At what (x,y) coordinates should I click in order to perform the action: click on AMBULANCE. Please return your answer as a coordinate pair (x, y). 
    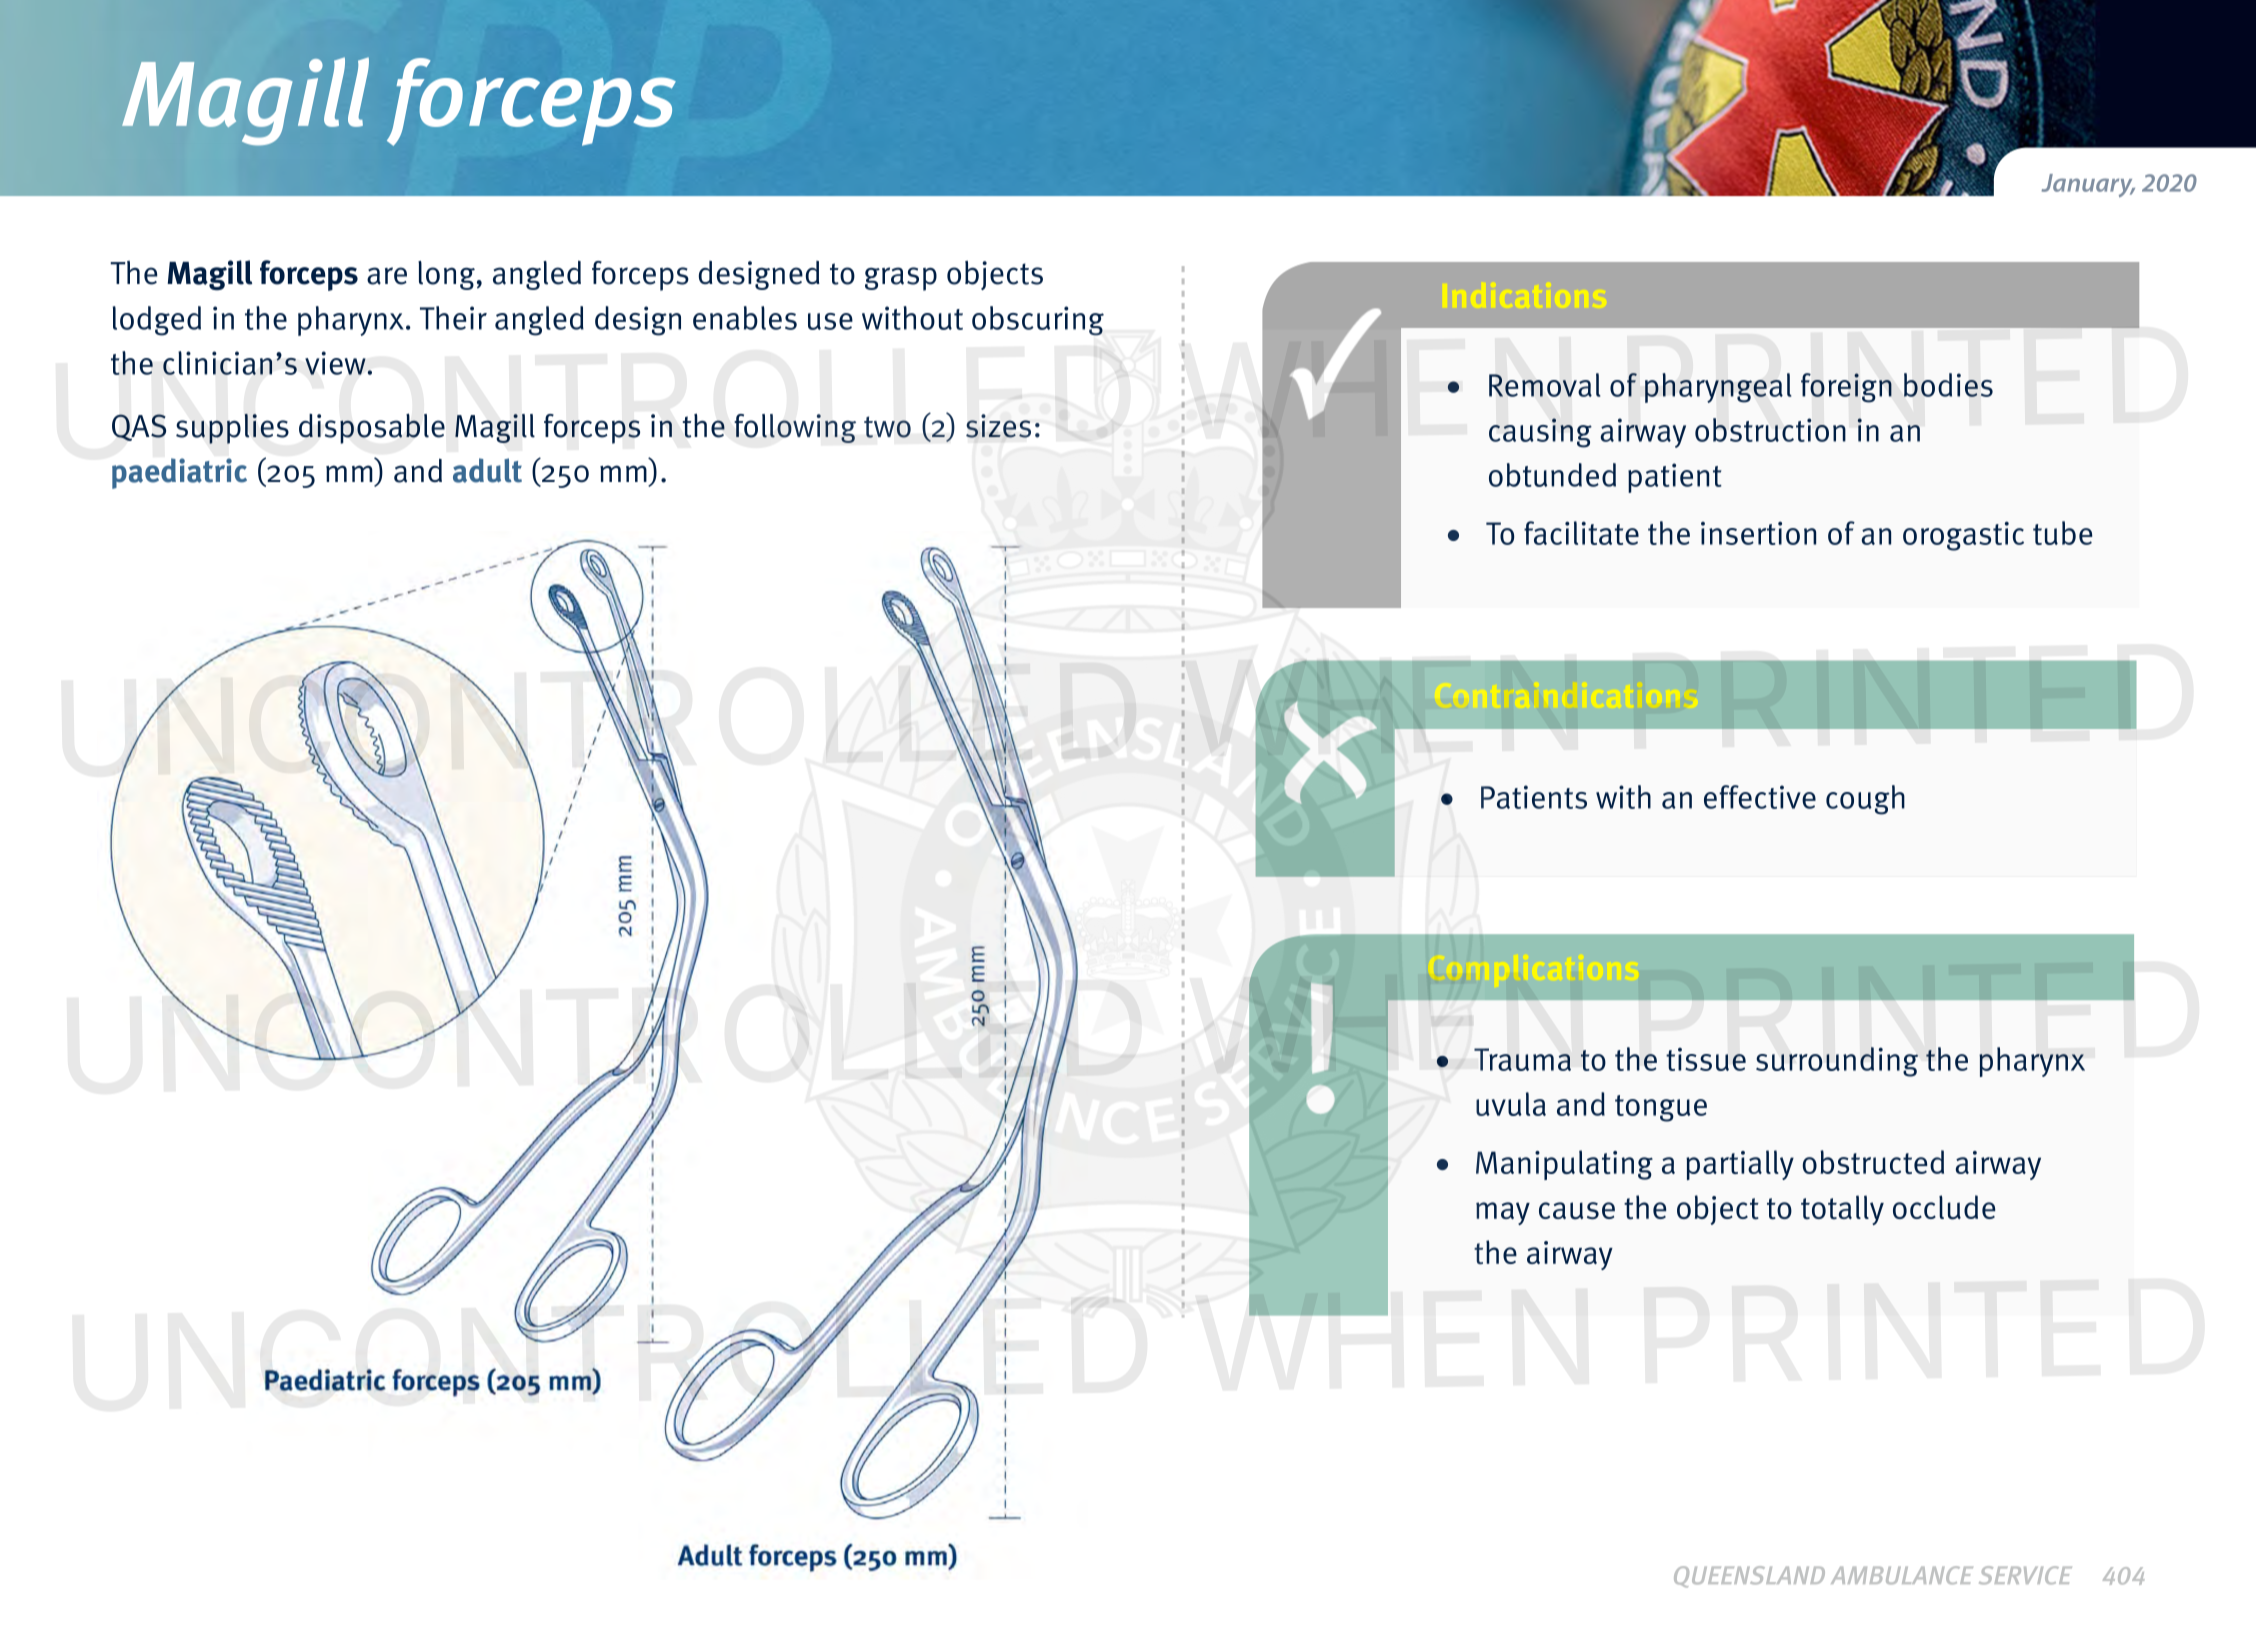
    Looking at the image, I should click on (1902, 1575).
